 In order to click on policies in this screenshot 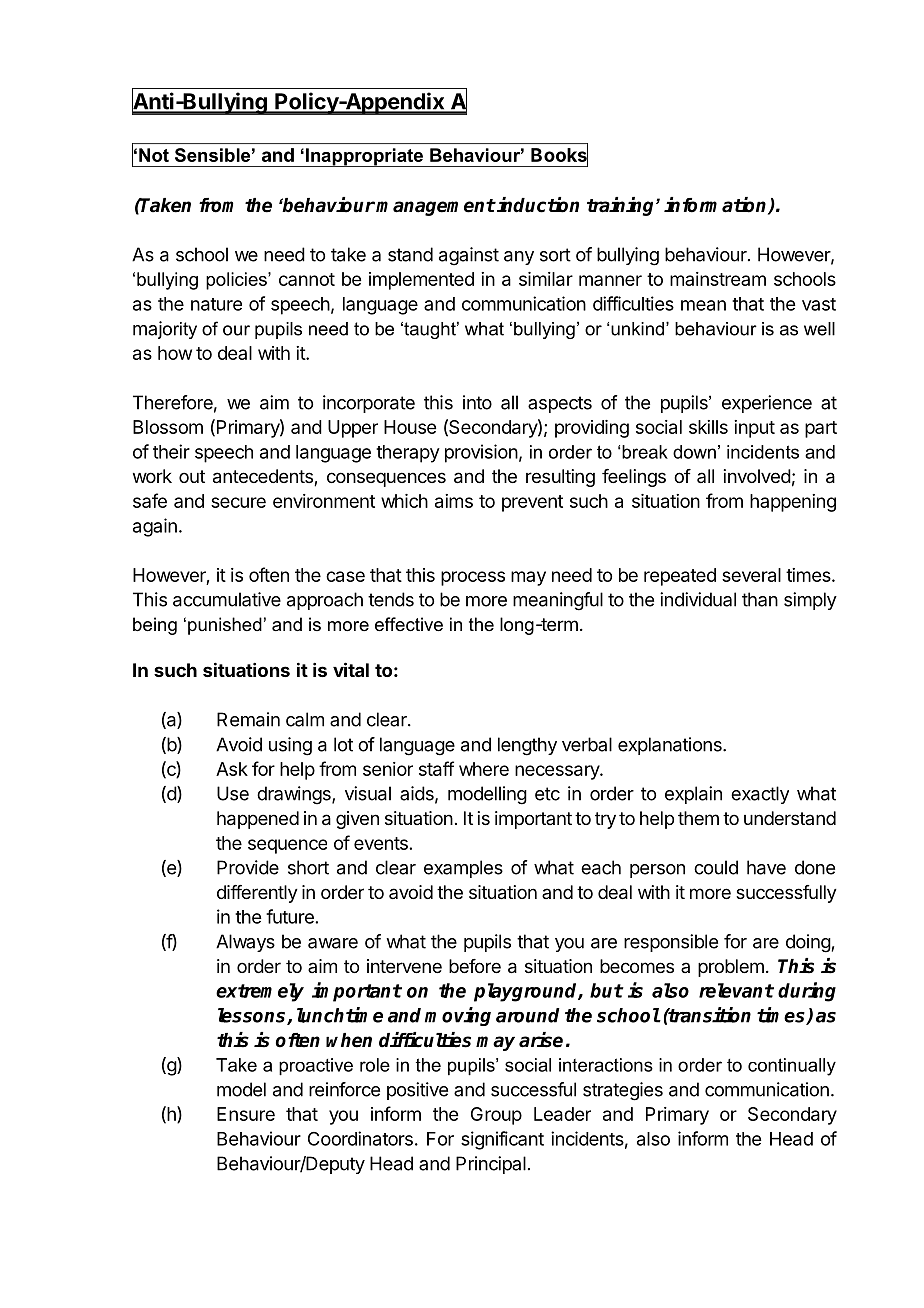, I will do `click(237, 281)`.
